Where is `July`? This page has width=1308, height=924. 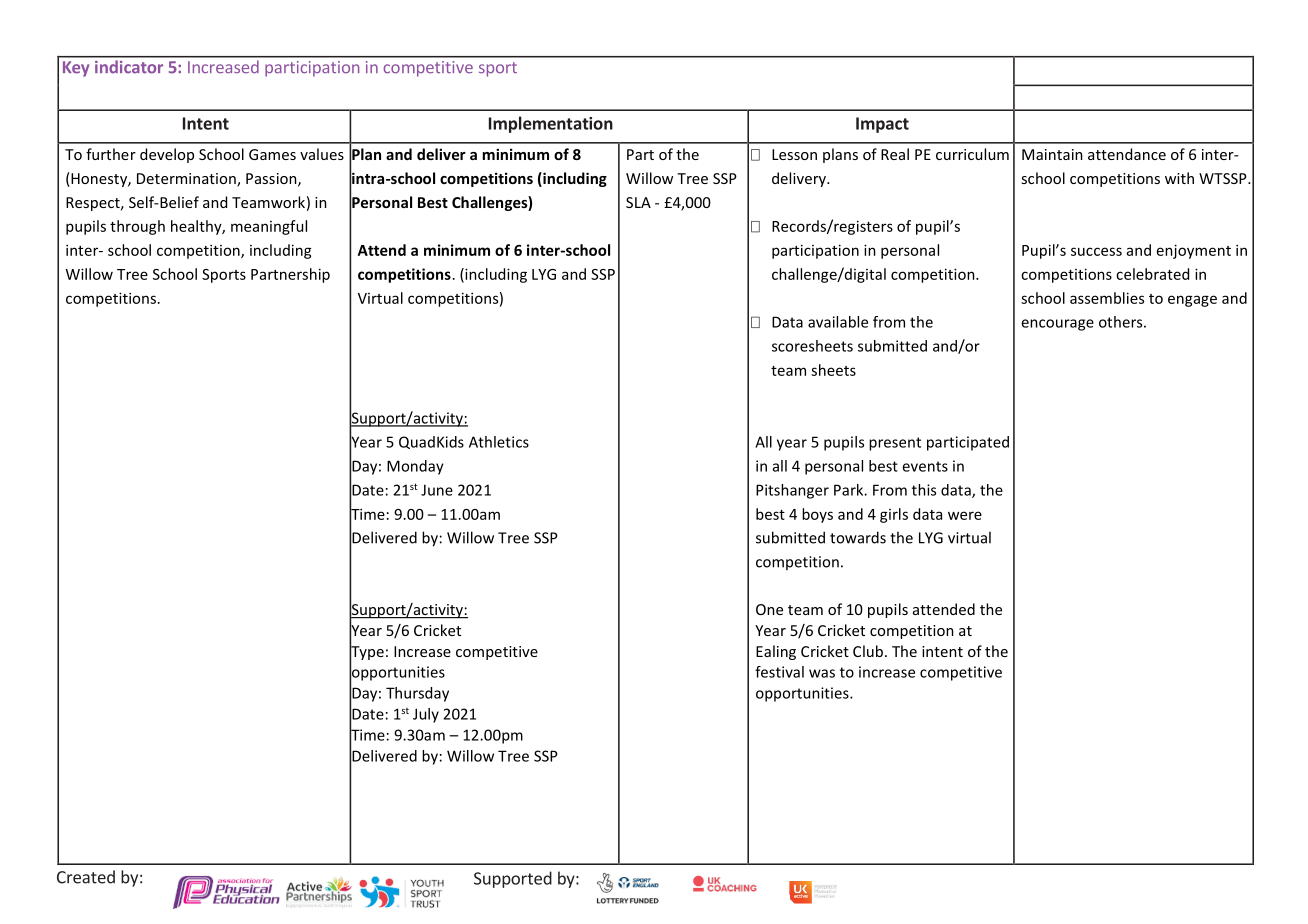
July is located at coordinates (426, 715).
